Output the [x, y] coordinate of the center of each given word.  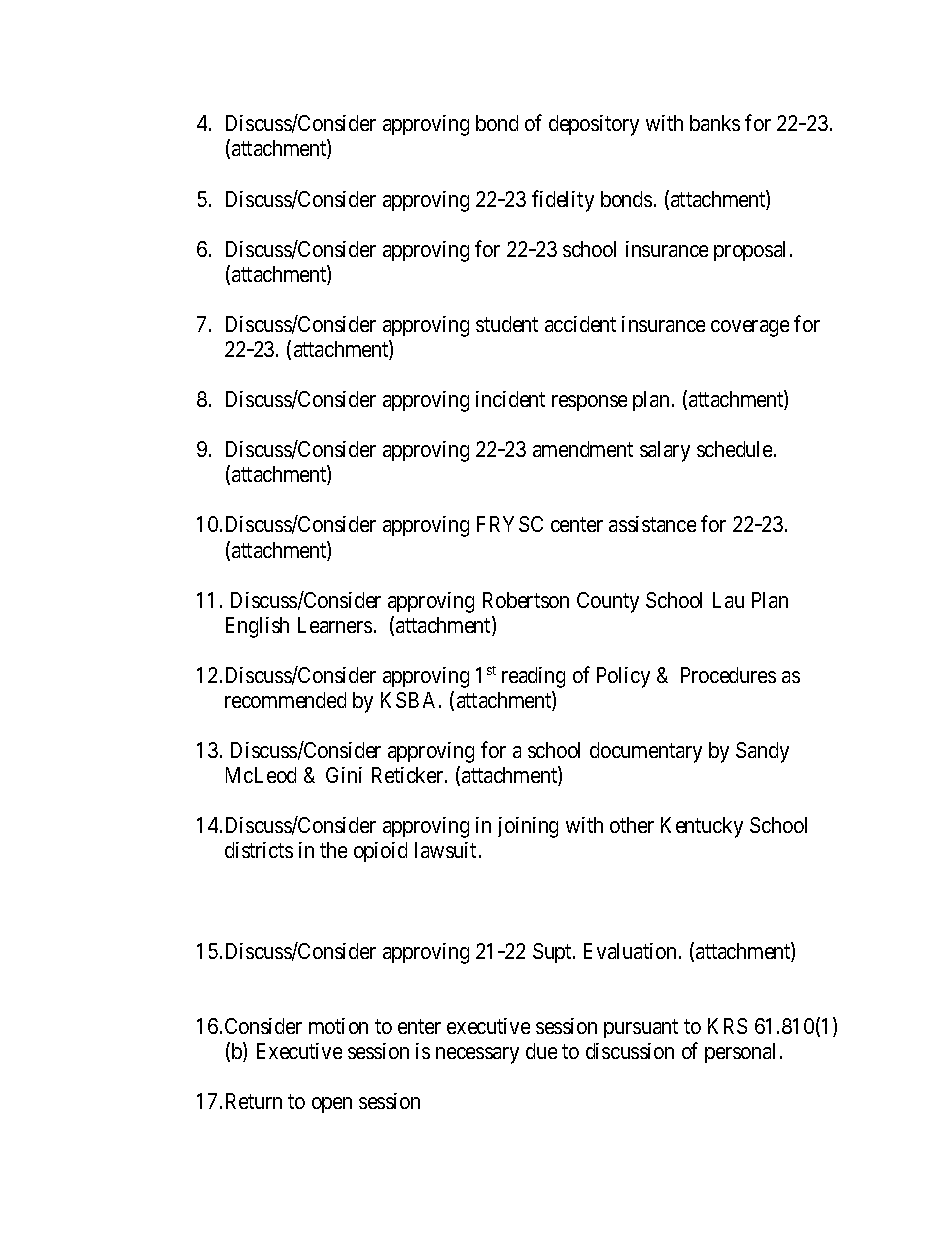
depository [594, 125]
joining [528, 827]
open [332, 1105]
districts [259, 850]
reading [533, 677]
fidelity [563, 201]
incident [510, 399]
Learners [335, 625]
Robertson [526, 600]
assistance [652, 524]
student [507, 324]
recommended [285, 700]
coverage [750, 328]
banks [715, 123]
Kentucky [702, 827]
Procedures [728, 675]
